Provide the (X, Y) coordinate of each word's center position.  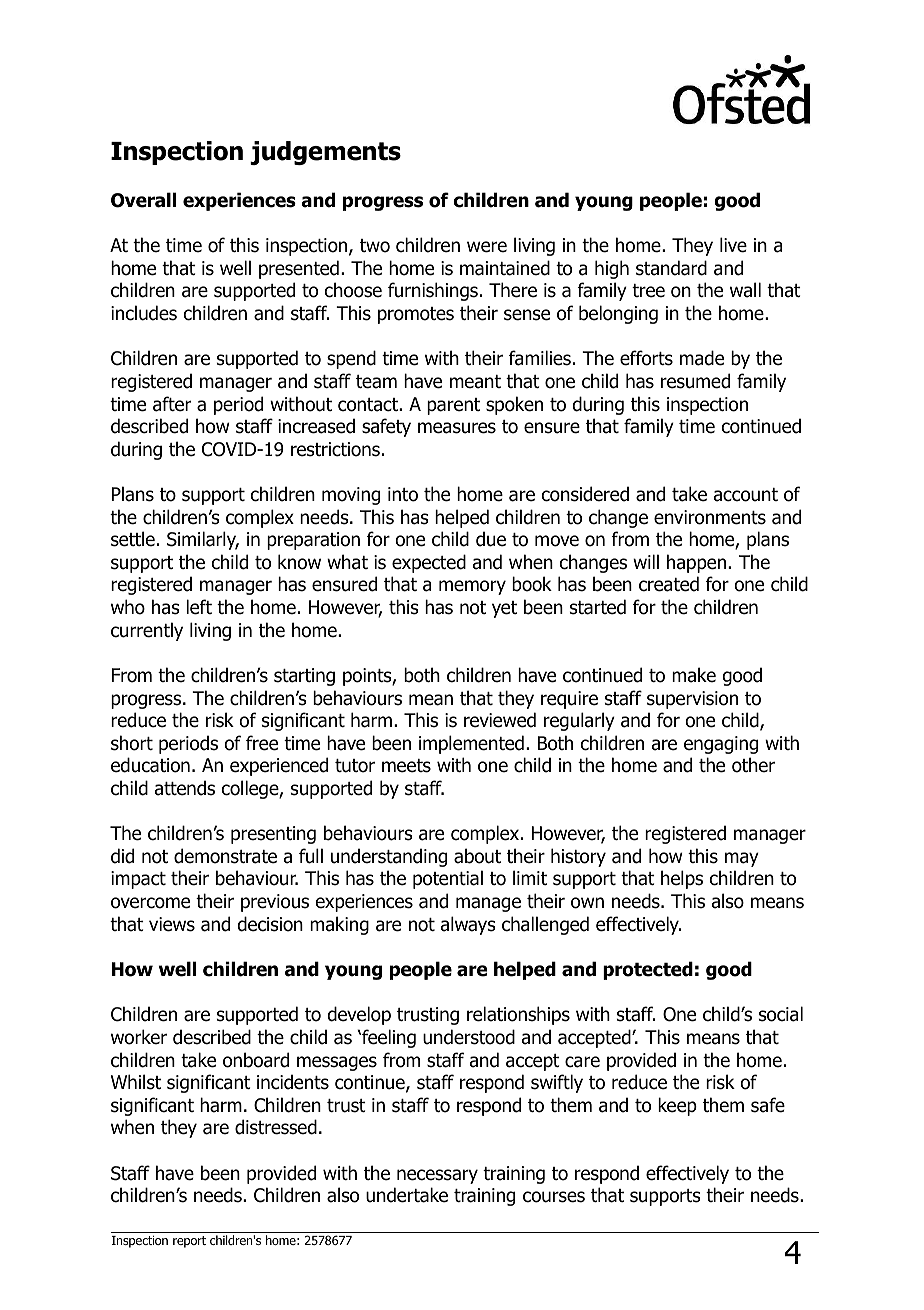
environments (710, 517)
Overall (143, 200)
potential (448, 879)
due (491, 539)
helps (682, 879)
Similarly (203, 540)
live (733, 245)
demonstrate (225, 856)
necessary (437, 1176)
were (487, 247)
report (189, 1242)
